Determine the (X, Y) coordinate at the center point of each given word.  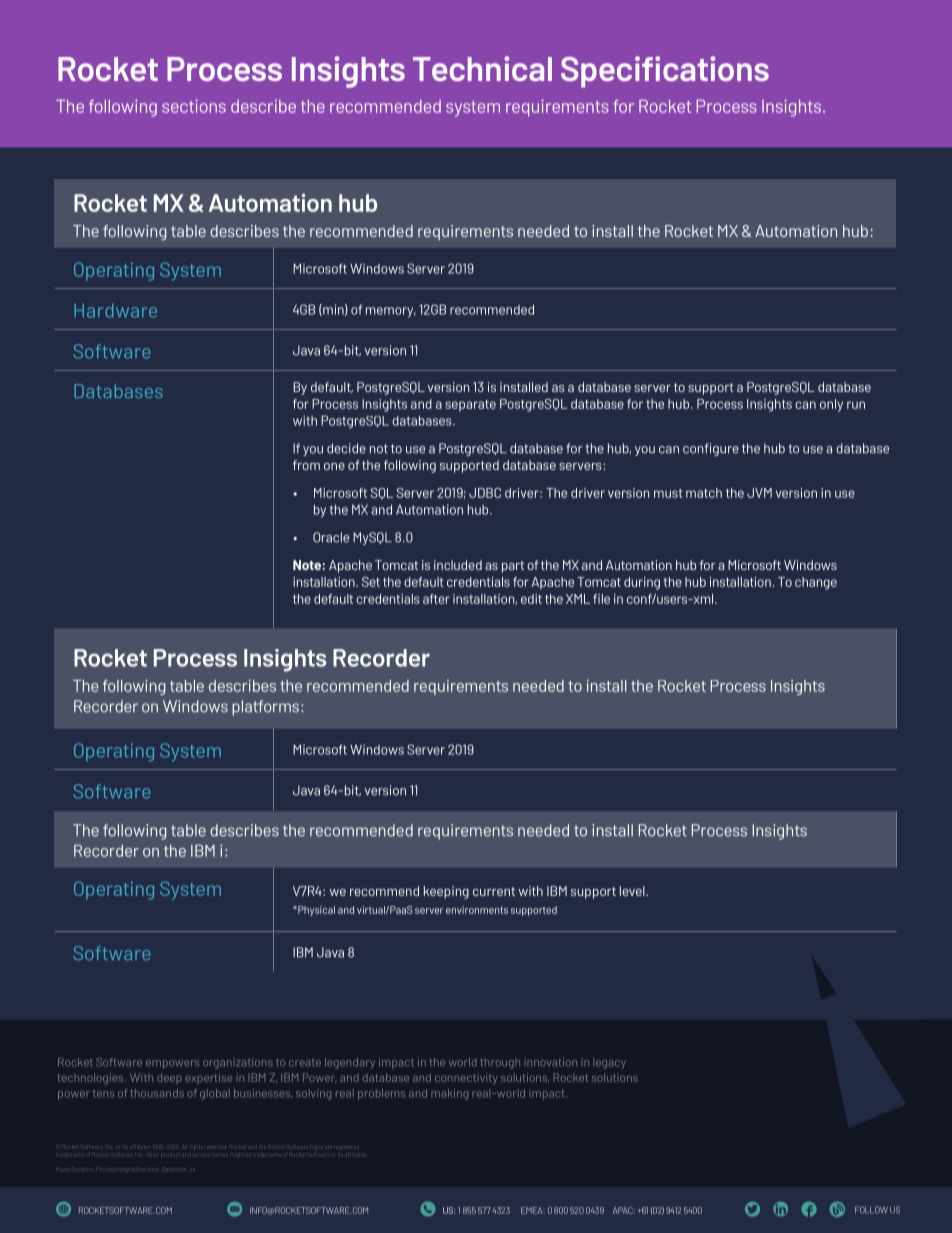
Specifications (665, 72)
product (170, 1155)
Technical (482, 68)
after (436, 599)
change (816, 583)
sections (194, 106)
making (449, 1094)
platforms (265, 708)
